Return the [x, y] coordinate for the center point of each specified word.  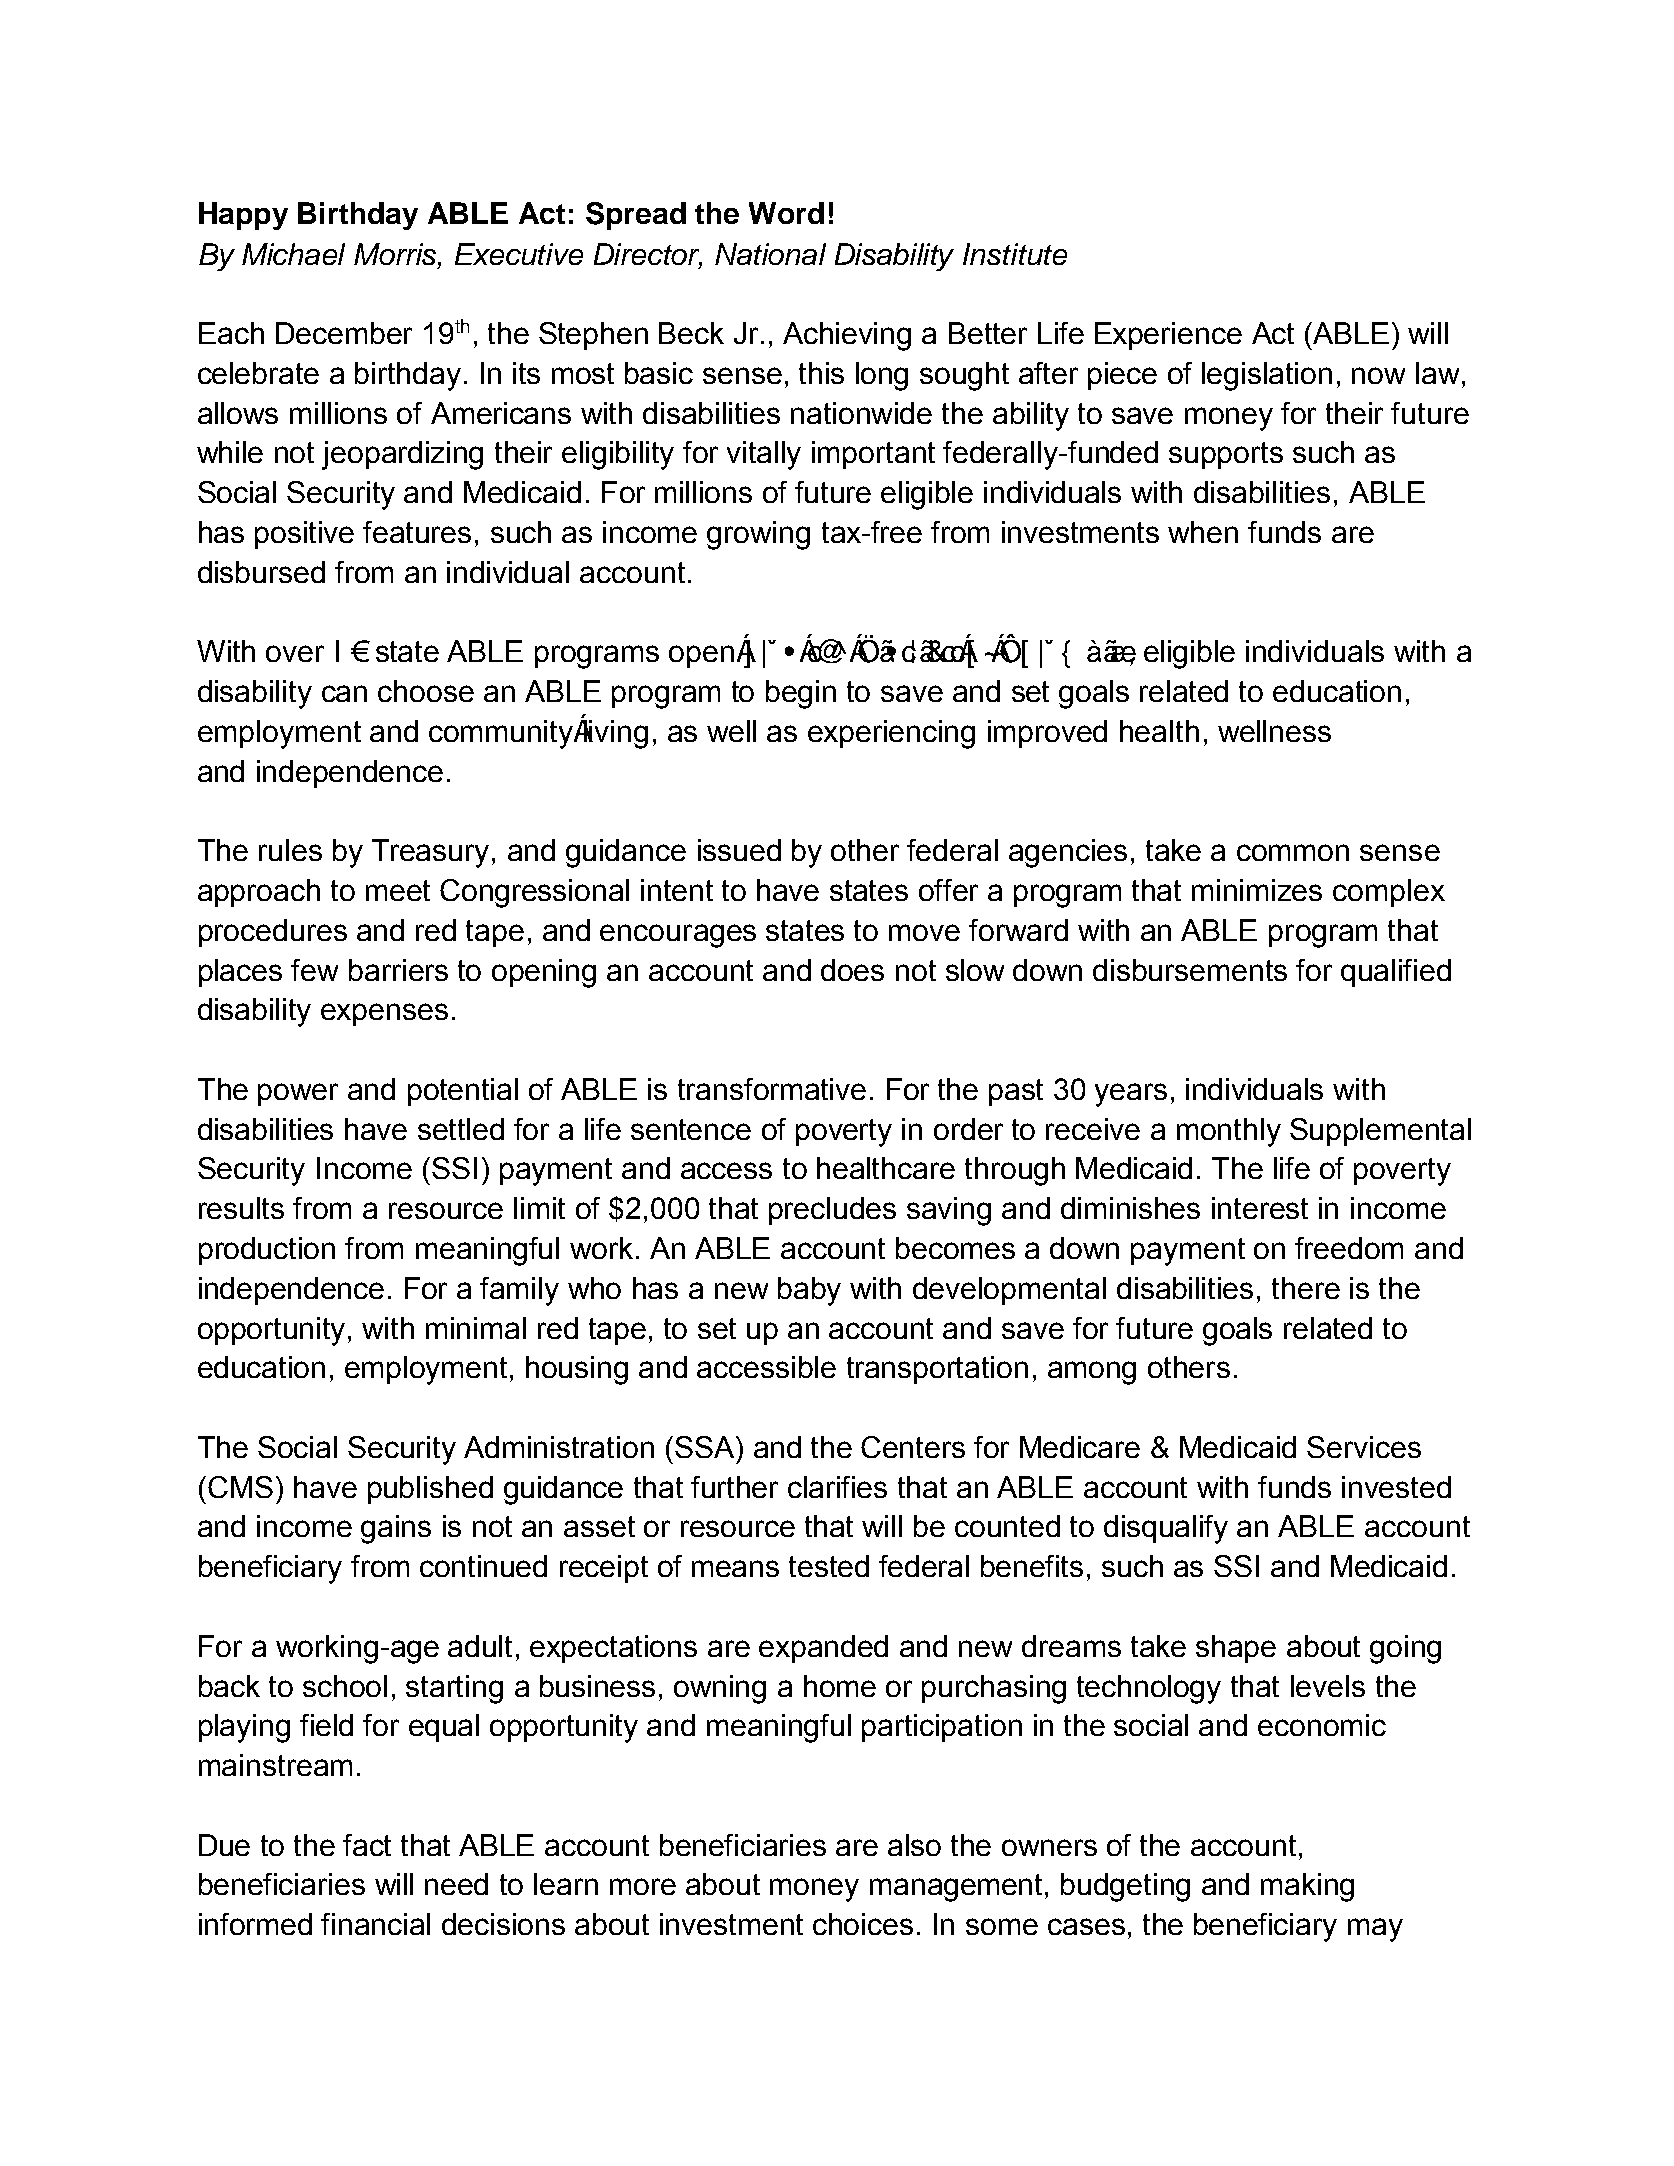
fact [367, 1845]
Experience [1168, 336]
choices [863, 1924]
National [770, 254]
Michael [293, 254]
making [1307, 1887]
